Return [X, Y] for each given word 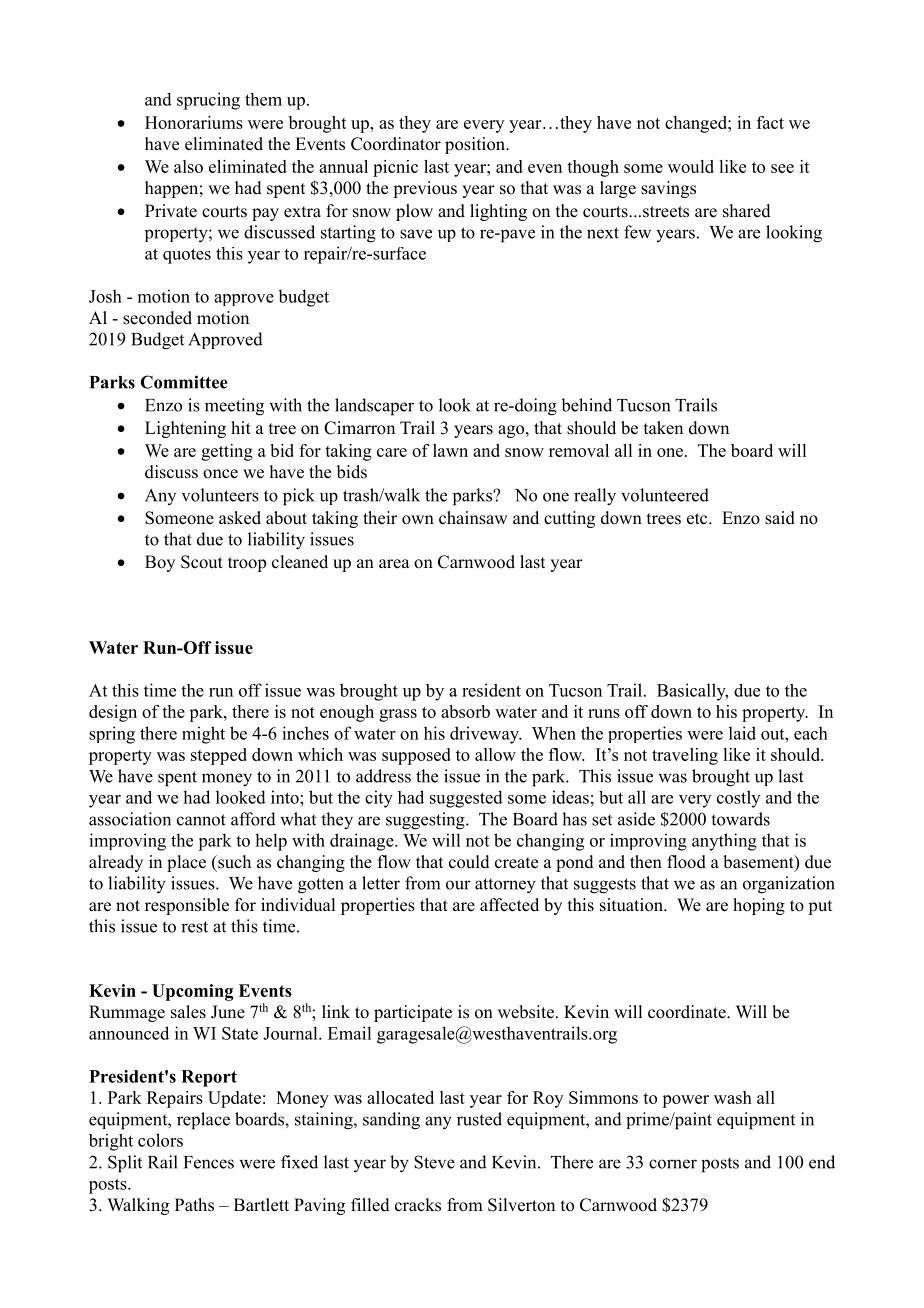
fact [770, 122]
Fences [209, 1162]
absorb [465, 711]
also [188, 166]
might [203, 735]
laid [742, 733]
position [476, 145]
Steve [434, 1162]
